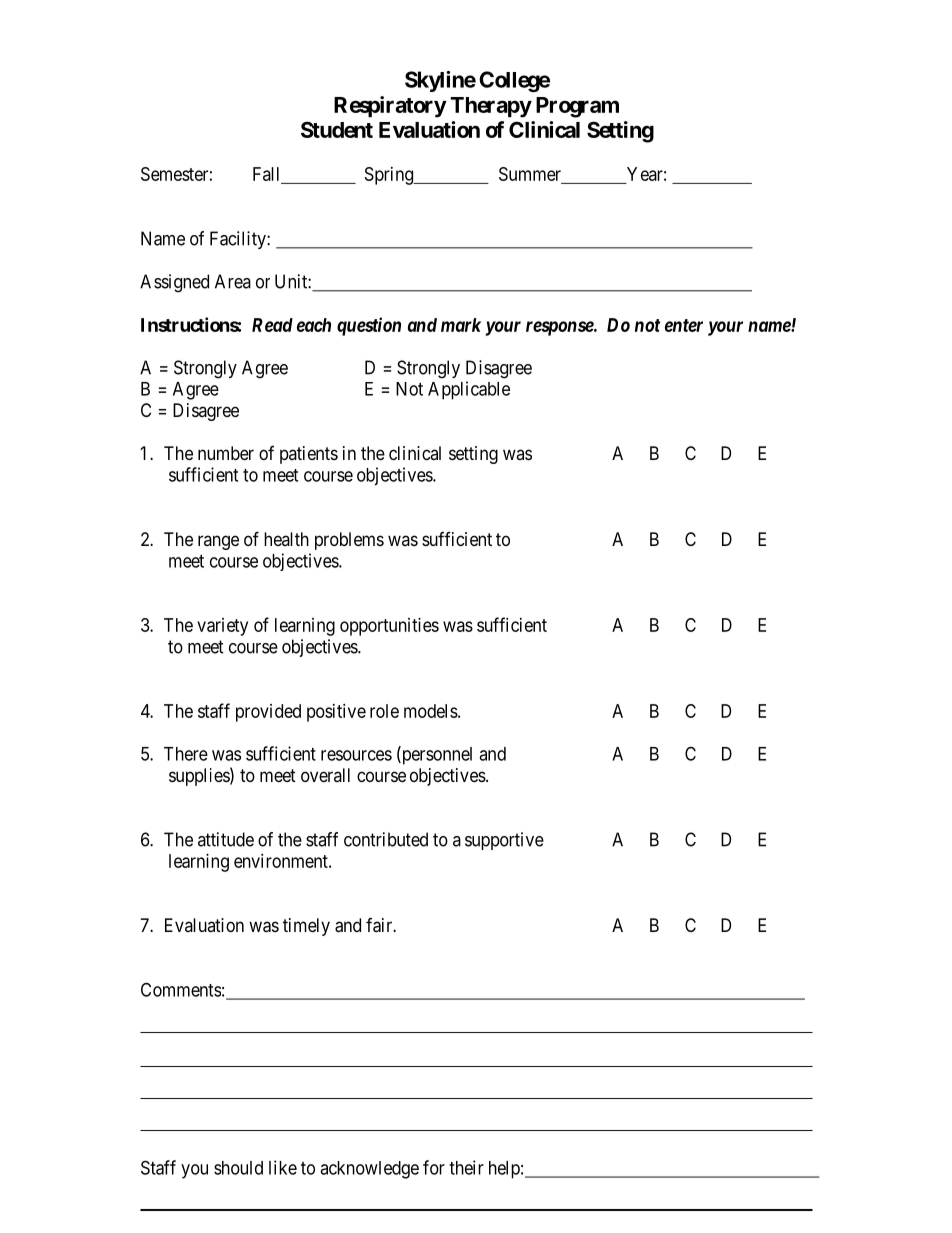  Describe the element at coordinates (577, 107) in the document. I see `Program` at that location.
